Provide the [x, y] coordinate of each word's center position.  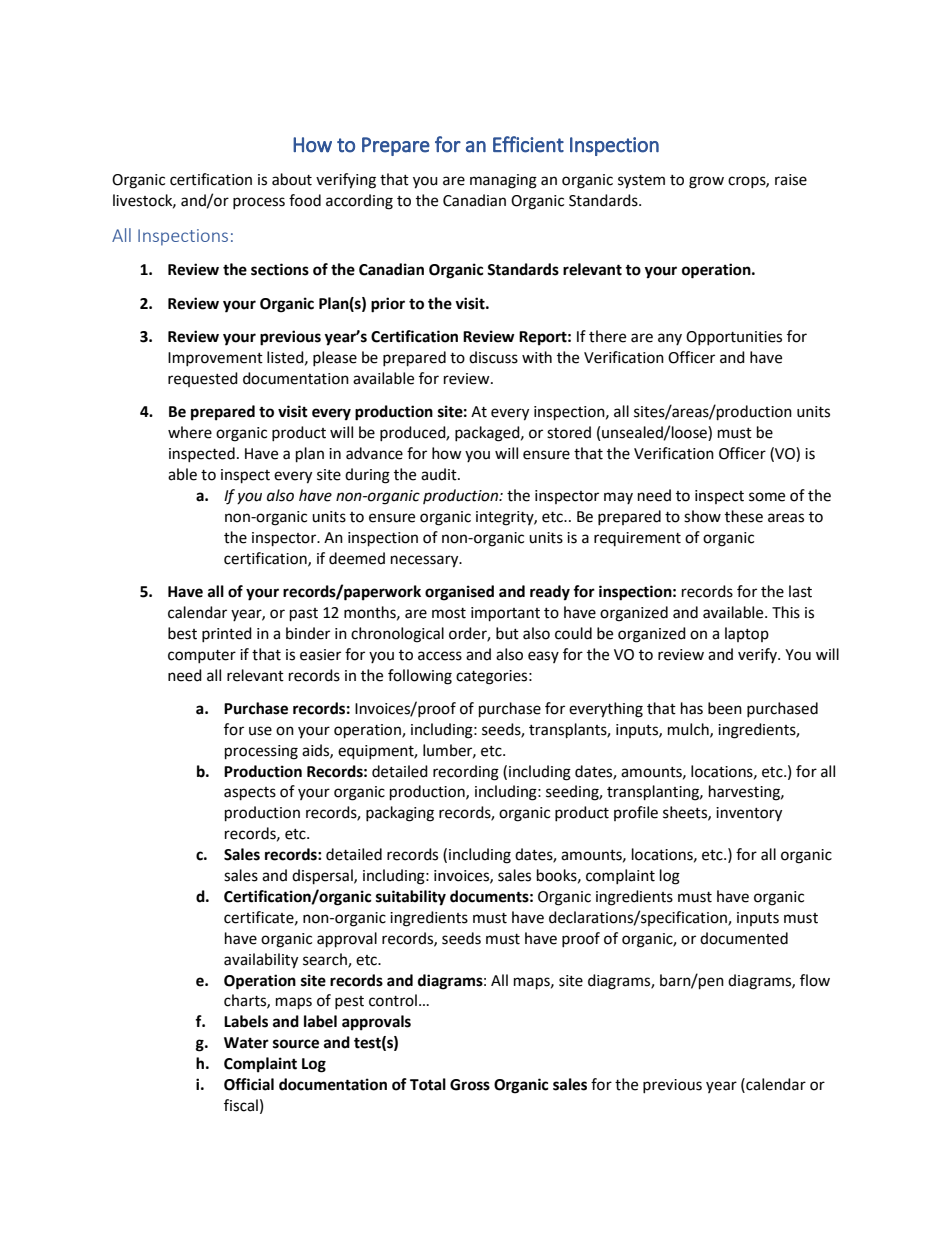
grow [706, 182]
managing [503, 181]
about [292, 179]
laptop [747, 634]
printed [227, 634]
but [507, 633]
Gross [470, 1085]
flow [815, 980]
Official [249, 1084]
